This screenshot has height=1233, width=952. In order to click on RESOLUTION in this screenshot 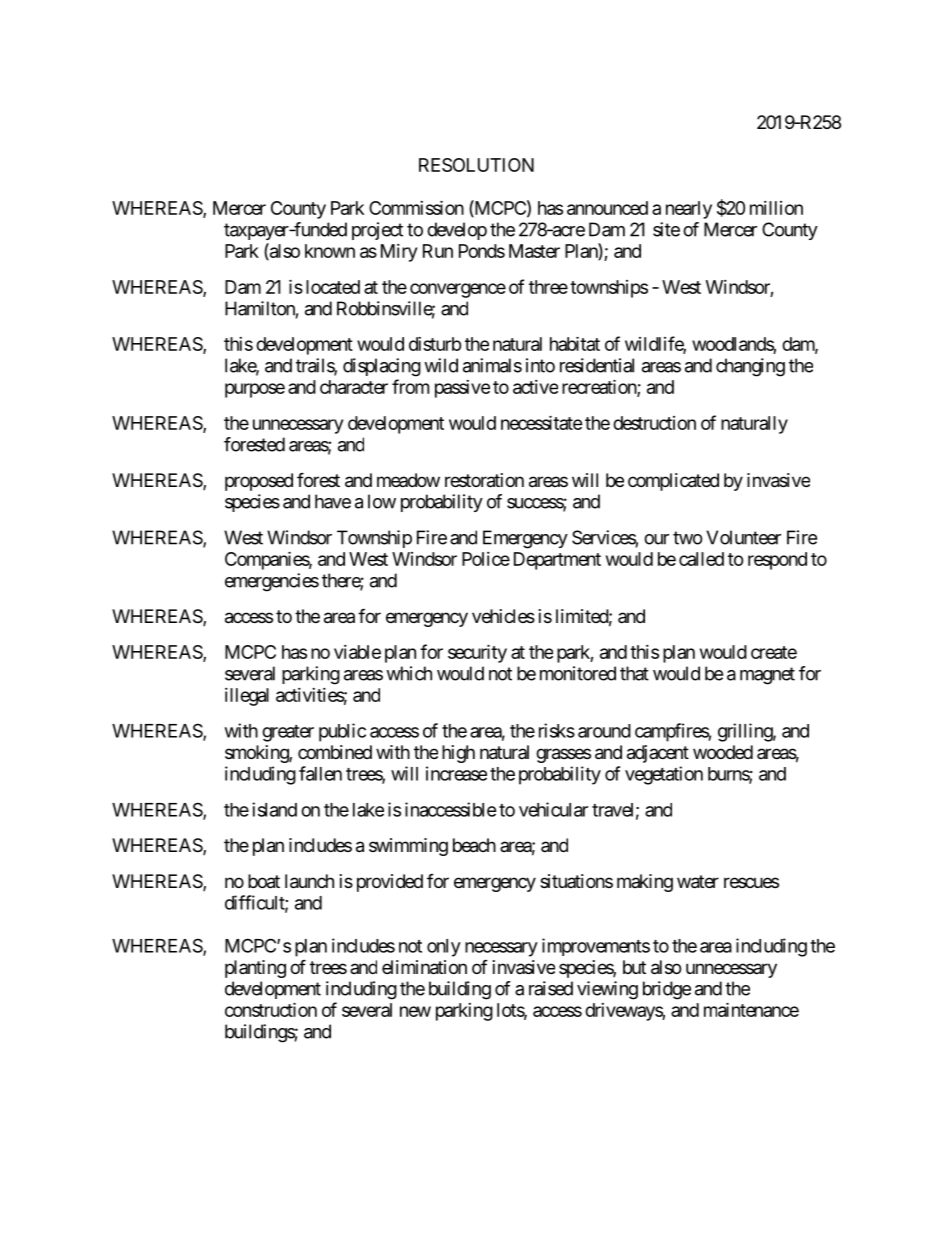, I will do `click(476, 165)`.
